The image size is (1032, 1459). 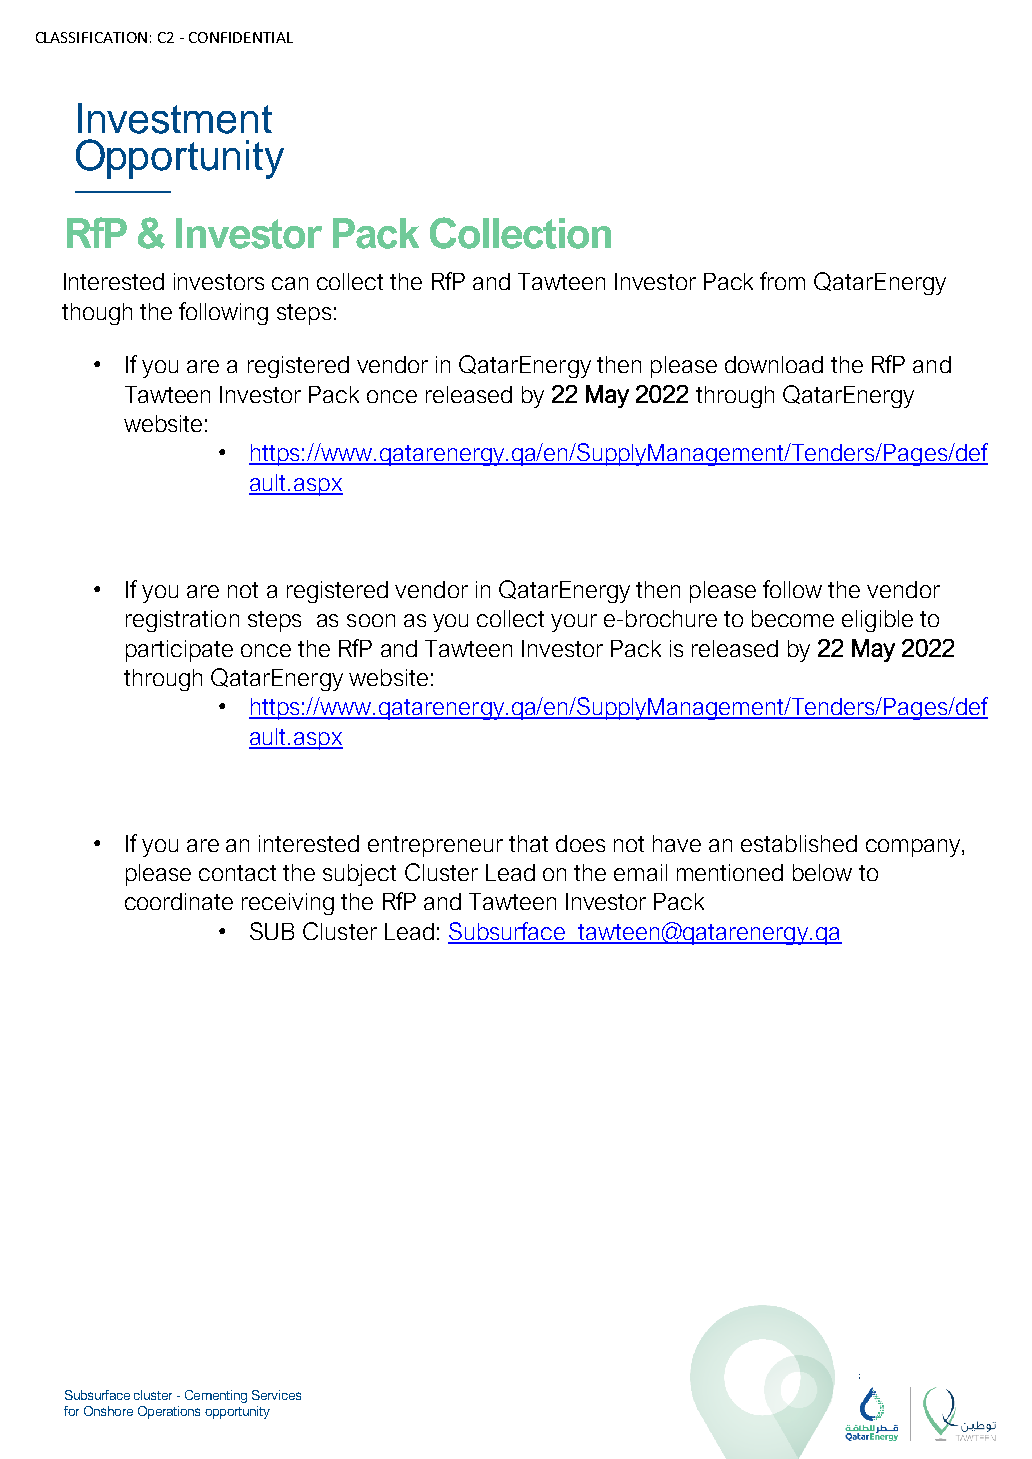 What do you see at coordinates (169, 1412) in the image?
I see `Operations` at bounding box center [169, 1412].
